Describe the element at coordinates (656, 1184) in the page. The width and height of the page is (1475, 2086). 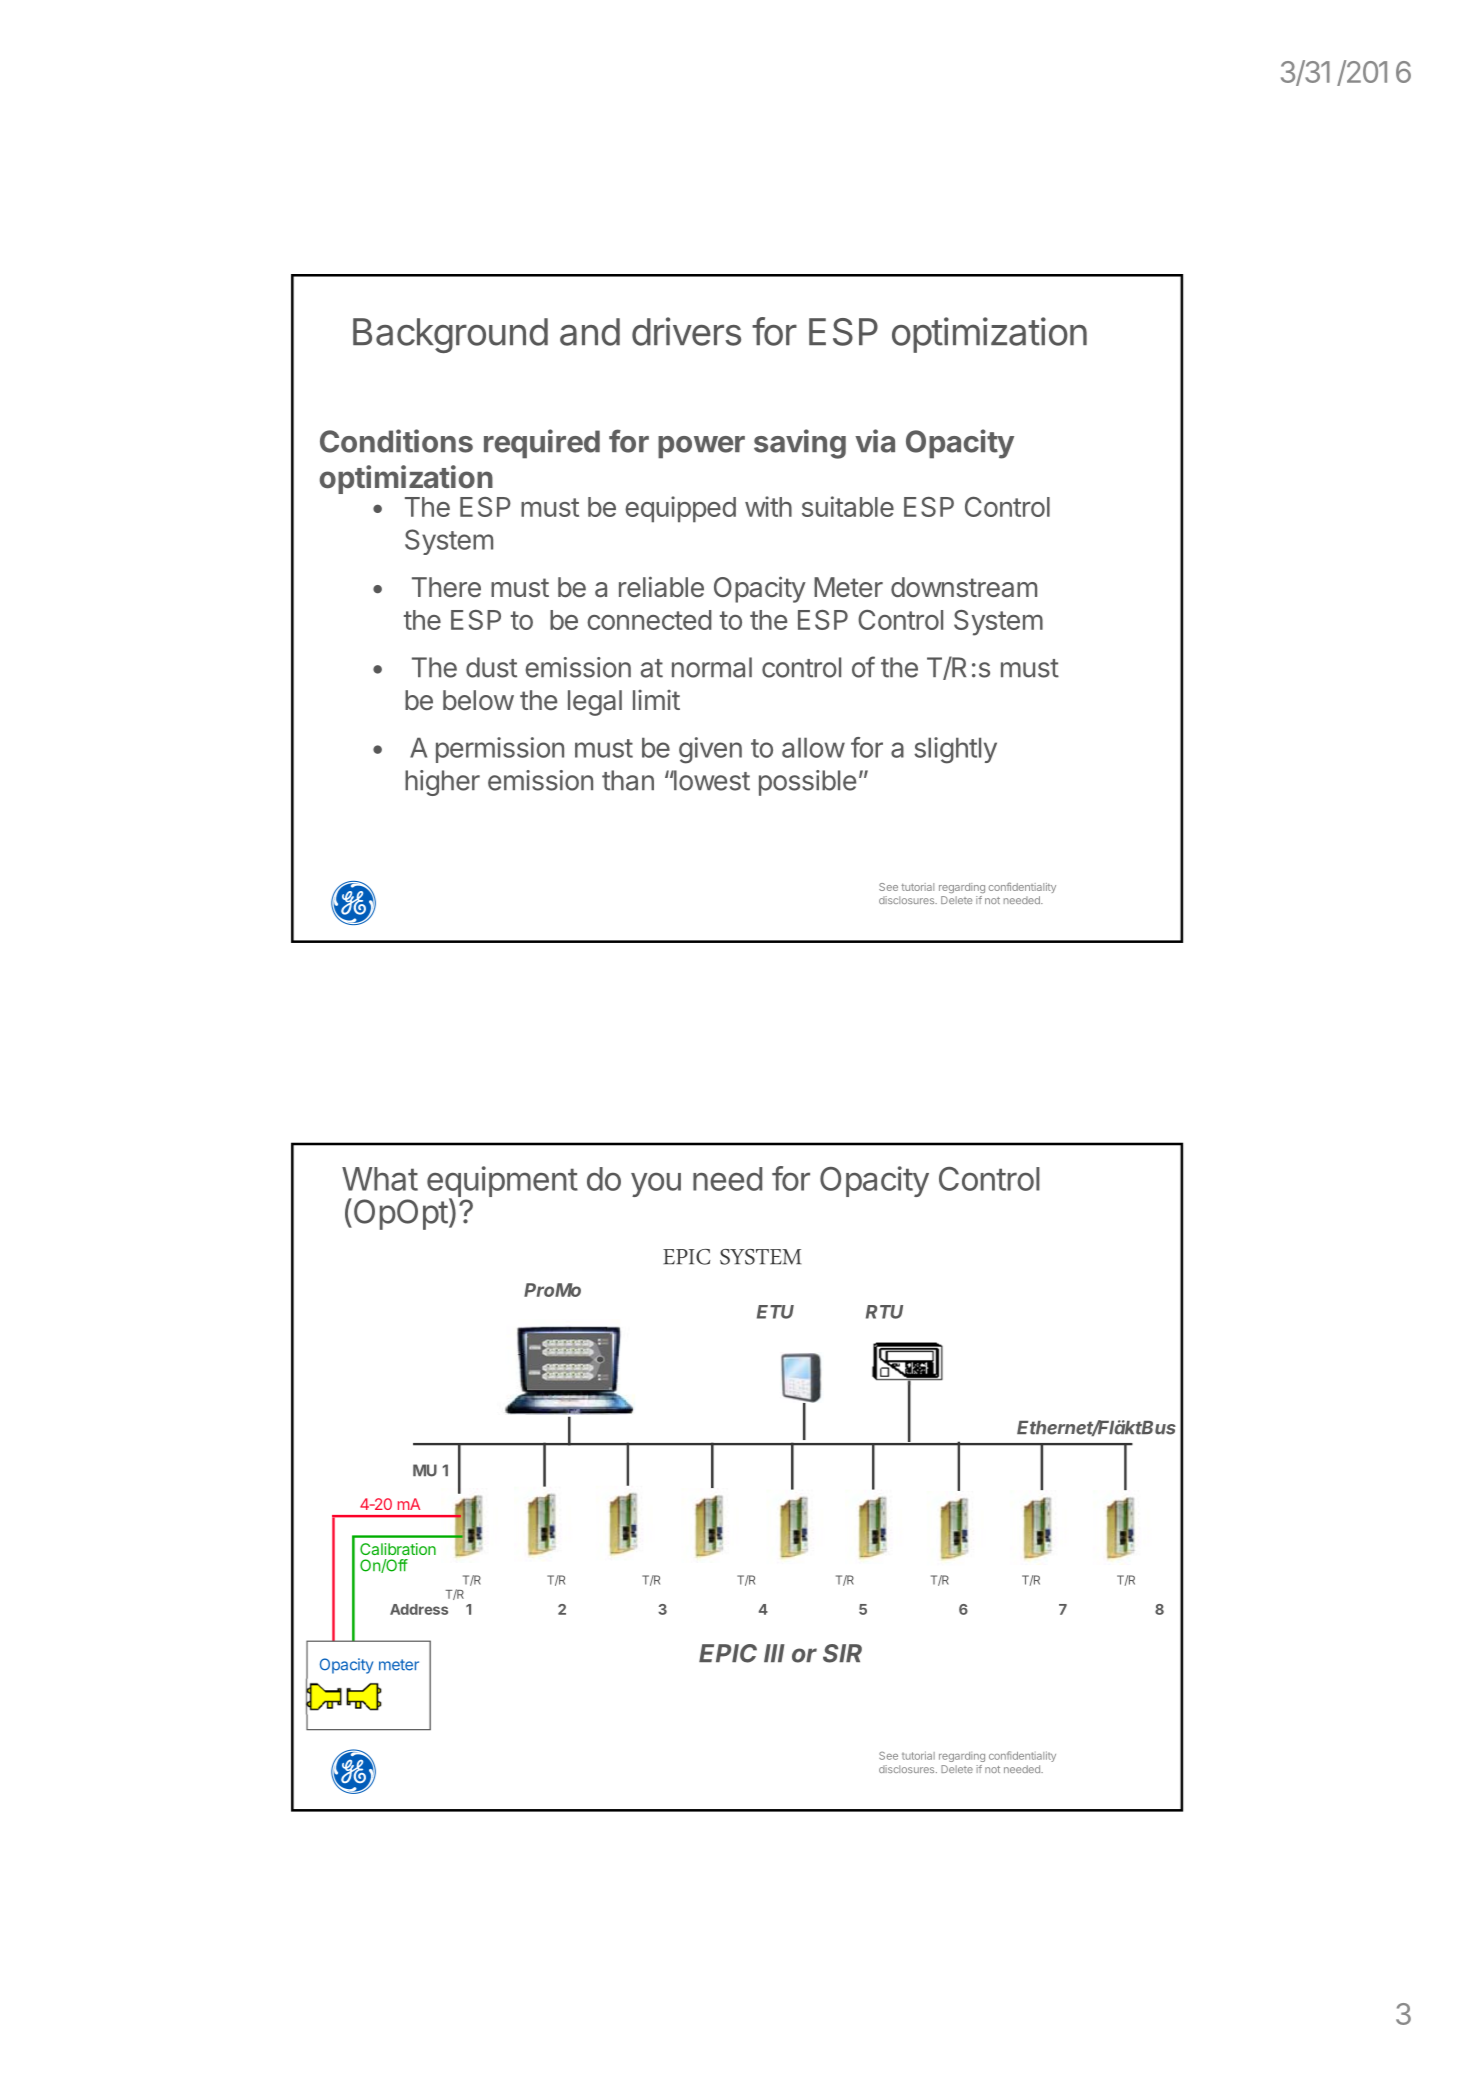
I see `you` at that location.
